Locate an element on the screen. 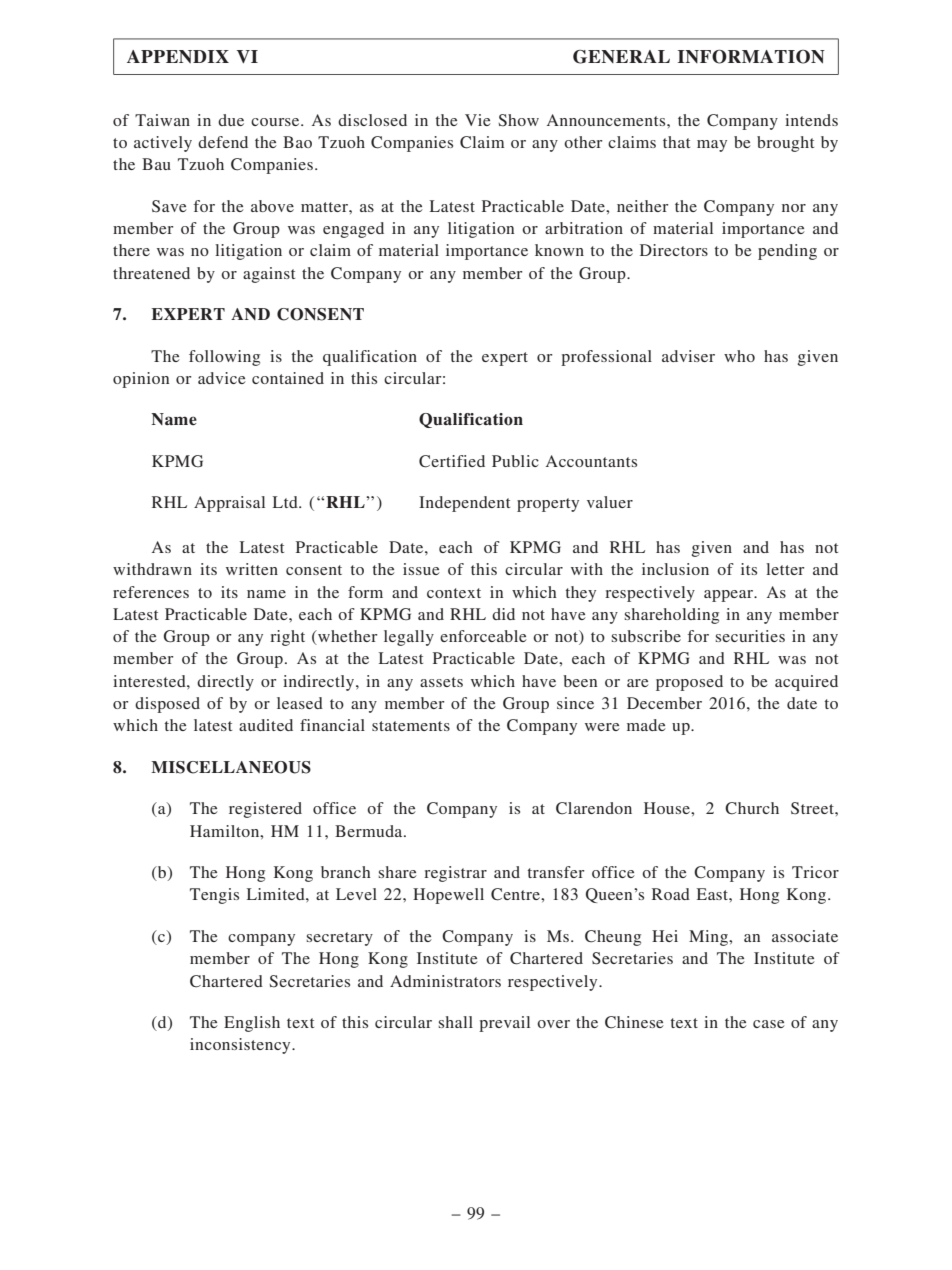  Vie is located at coordinates (478, 120).
